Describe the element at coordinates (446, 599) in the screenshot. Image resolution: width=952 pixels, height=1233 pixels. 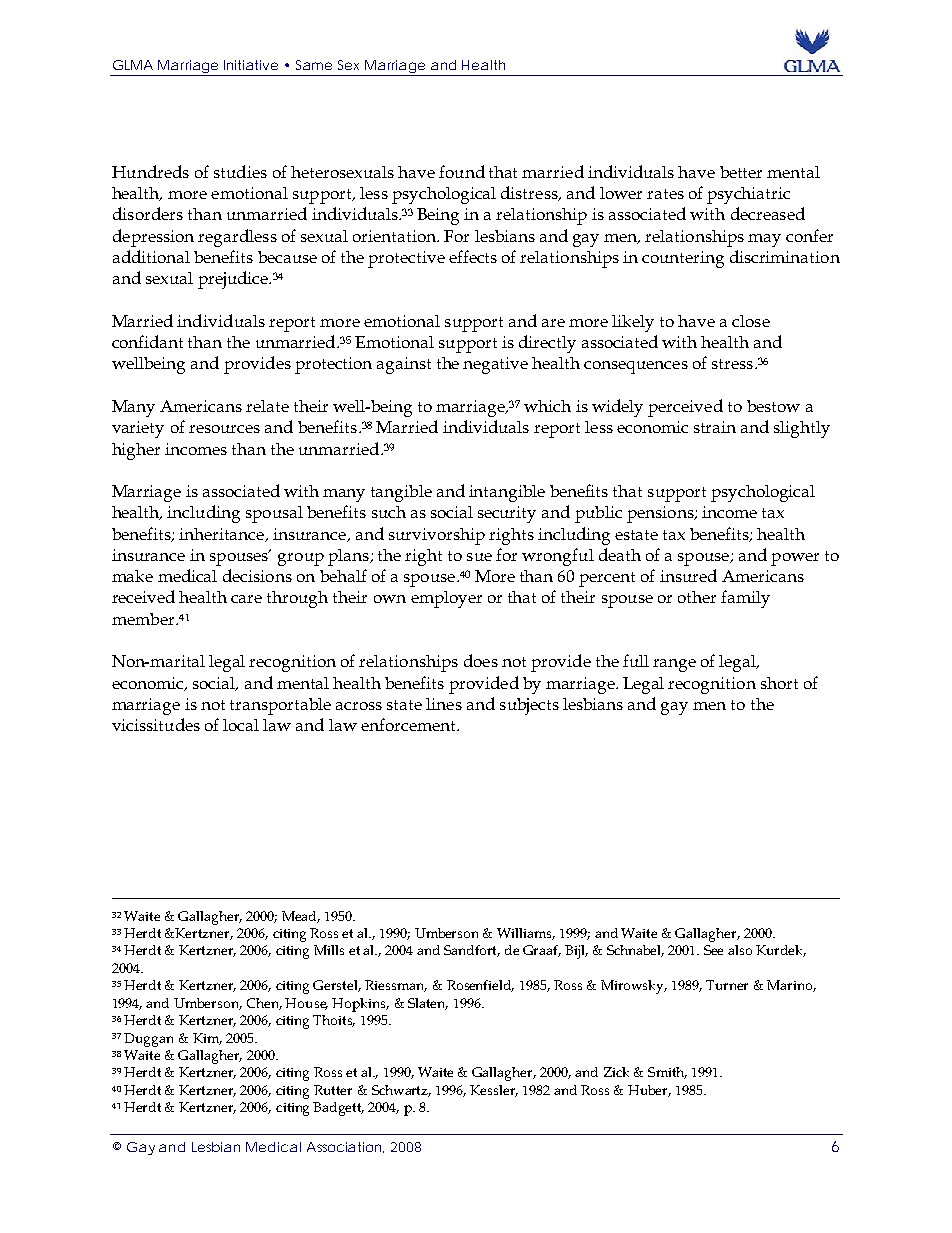
I see `employer` at that location.
